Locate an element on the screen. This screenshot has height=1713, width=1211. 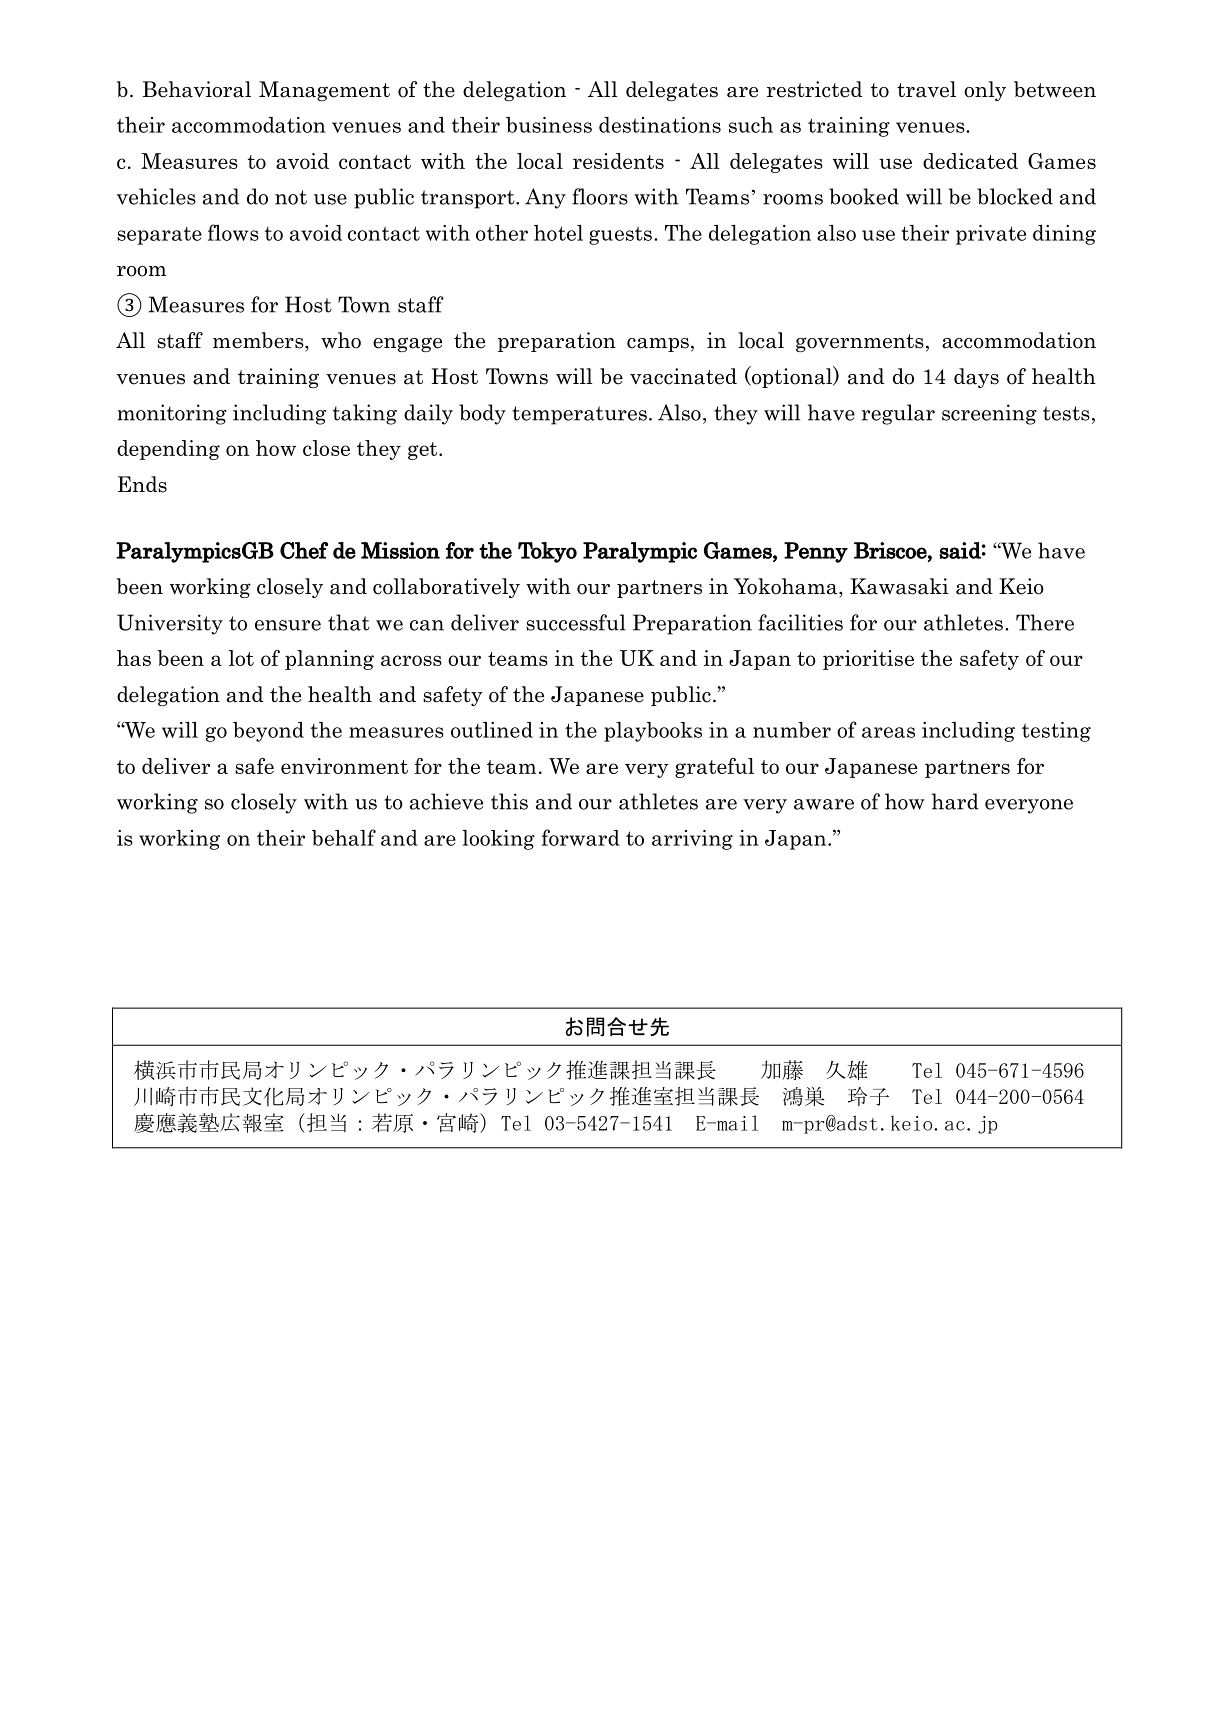
only is located at coordinates (985, 91).
